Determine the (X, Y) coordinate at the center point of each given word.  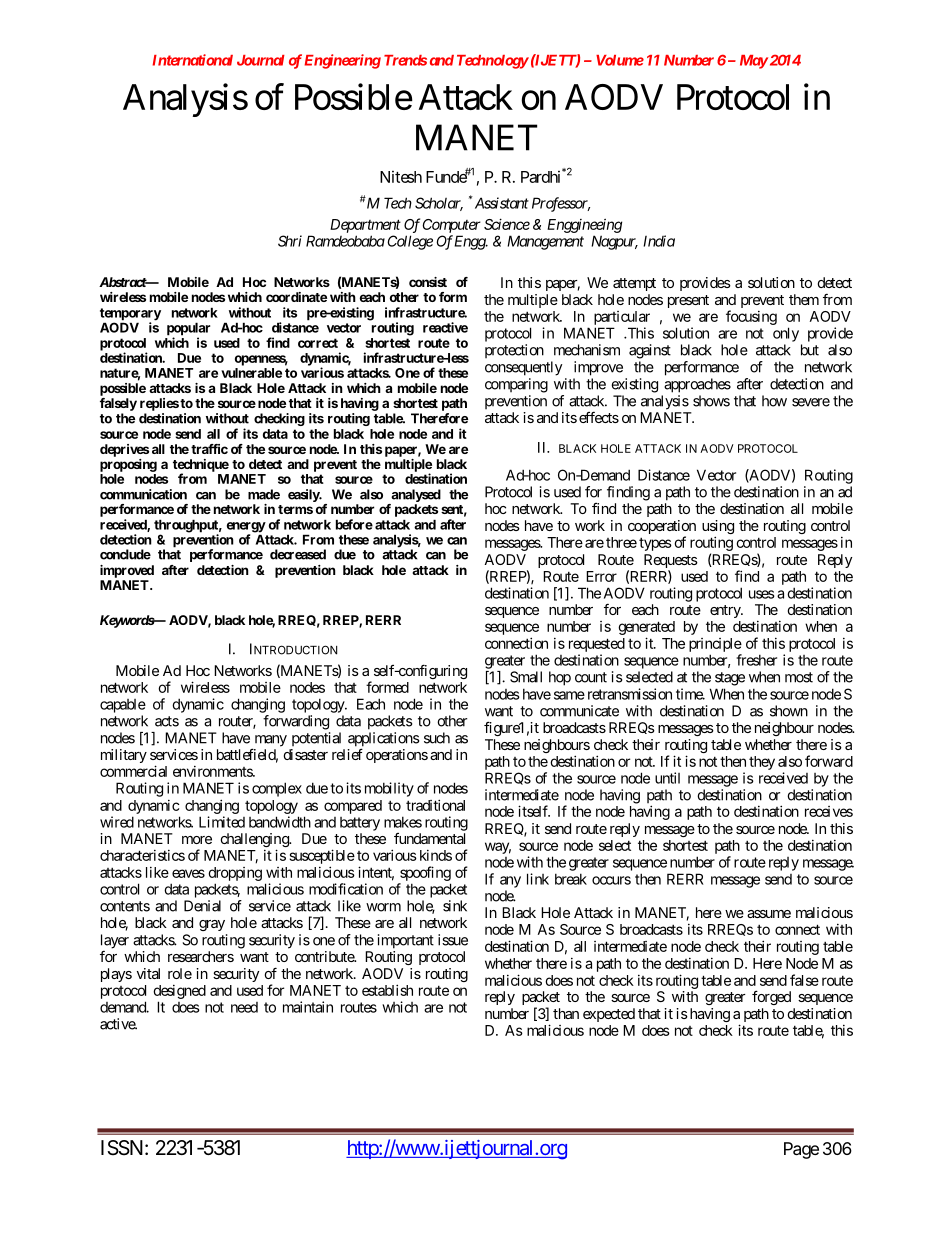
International (192, 60)
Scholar (439, 204)
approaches (697, 385)
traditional (435, 805)
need (244, 1007)
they (762, 763)
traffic (209, 449)
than (566, 1013)
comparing (516, 385)
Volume (620, 60)
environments (213, 771)
